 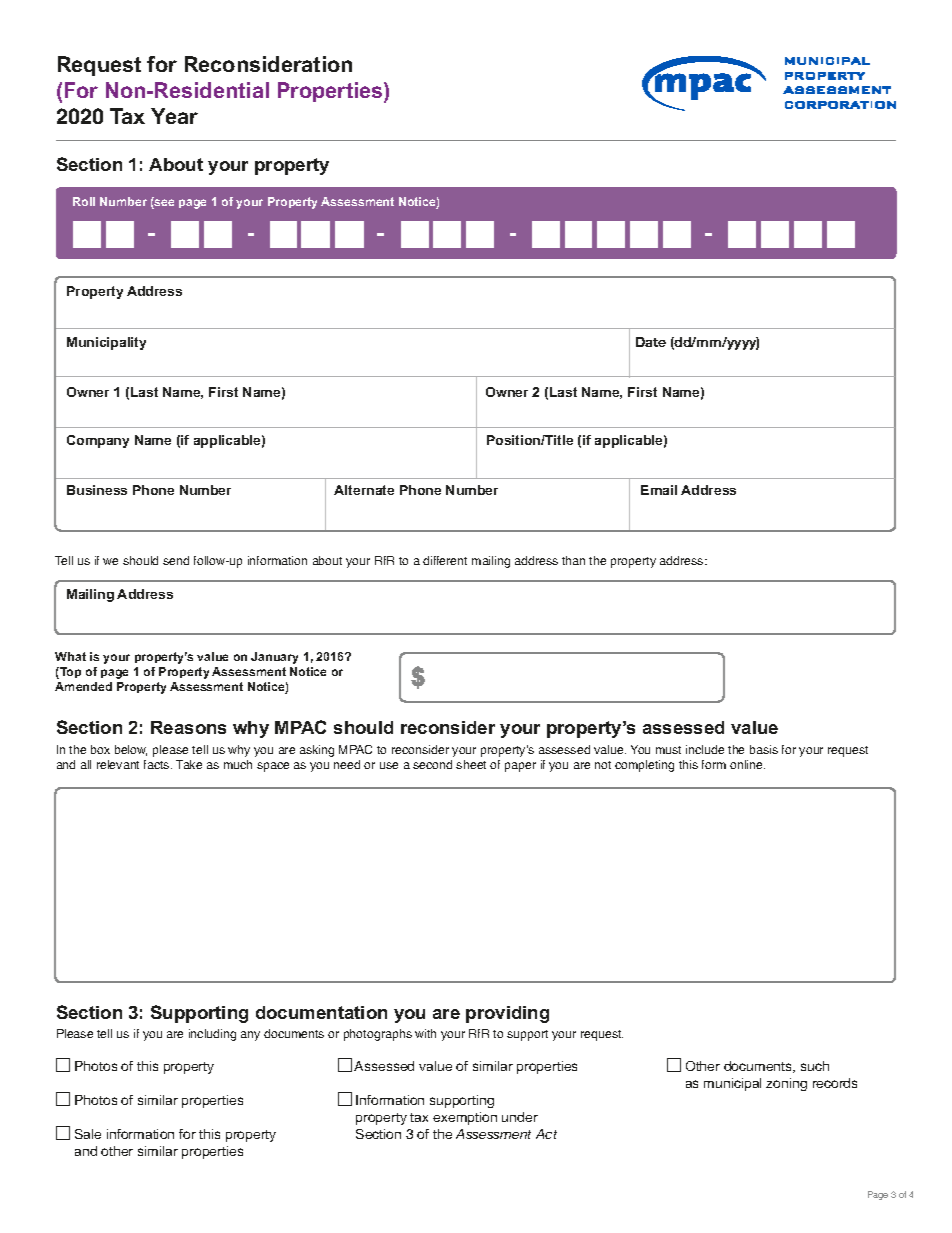 What do you see at coordinates (445, 560) in the page?
I see `different` at bounding box center [445, 560].
